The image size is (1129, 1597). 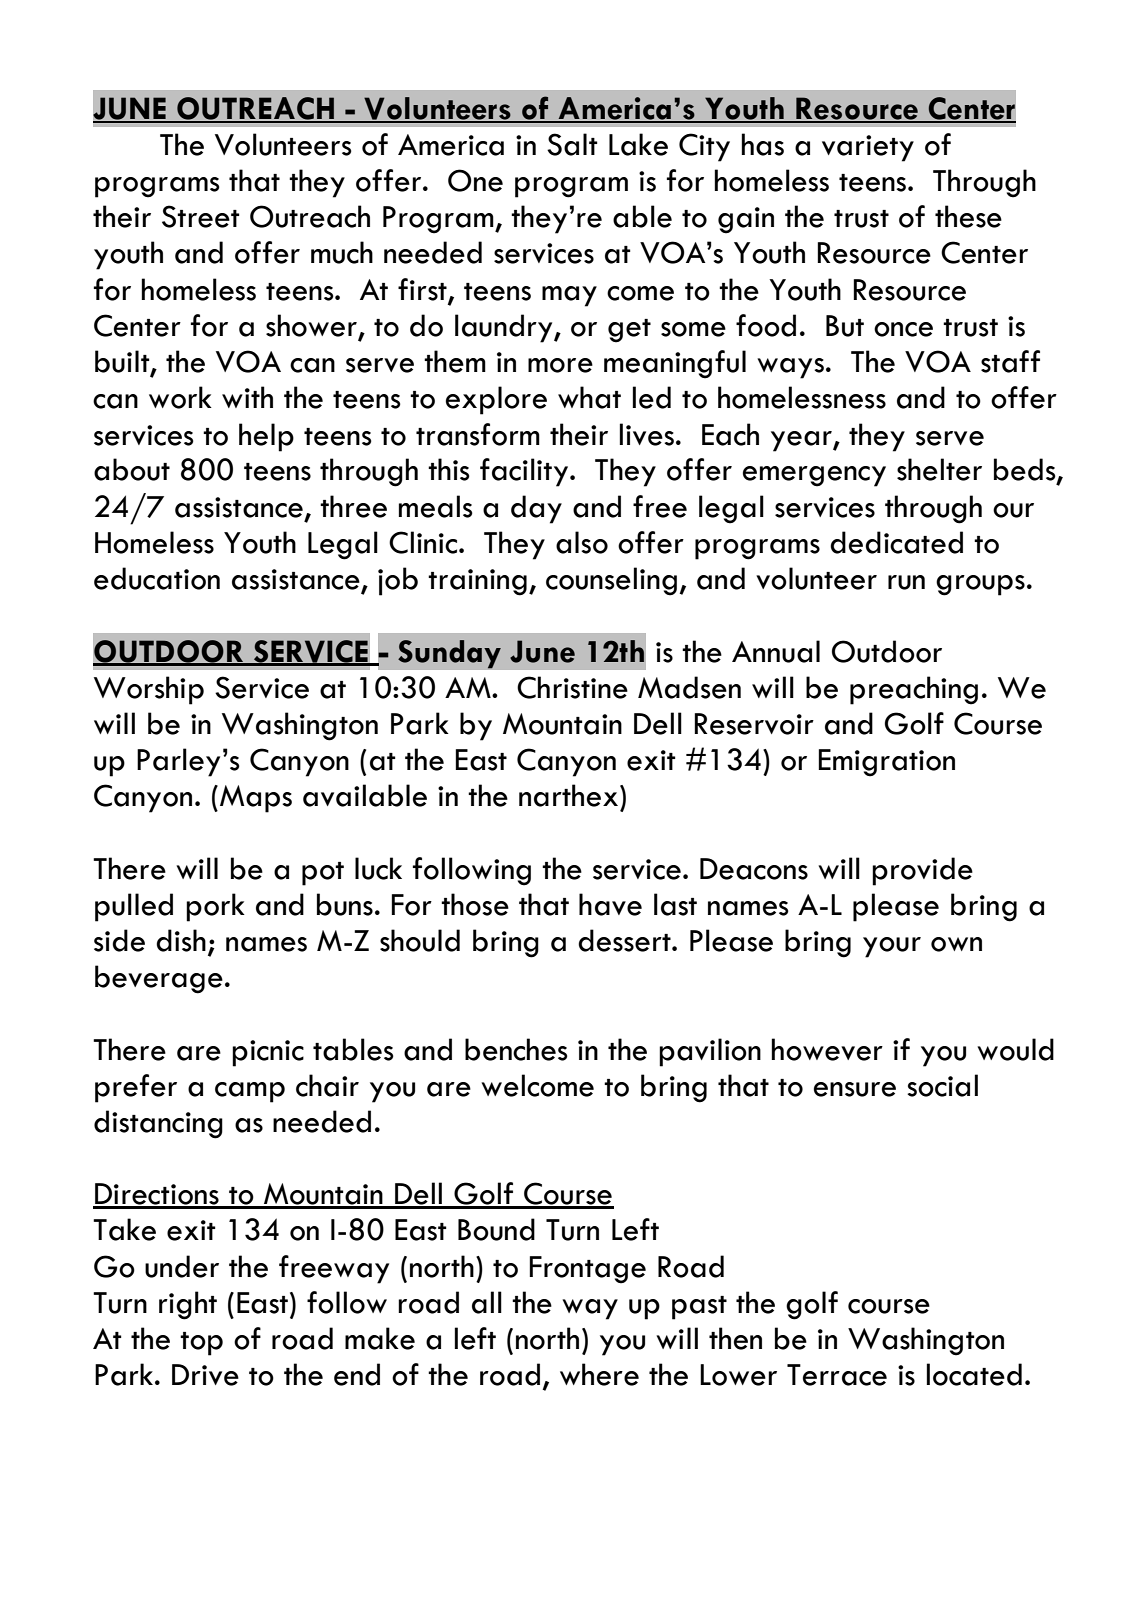 I want to click on top, so click(x=201, y=1344).
